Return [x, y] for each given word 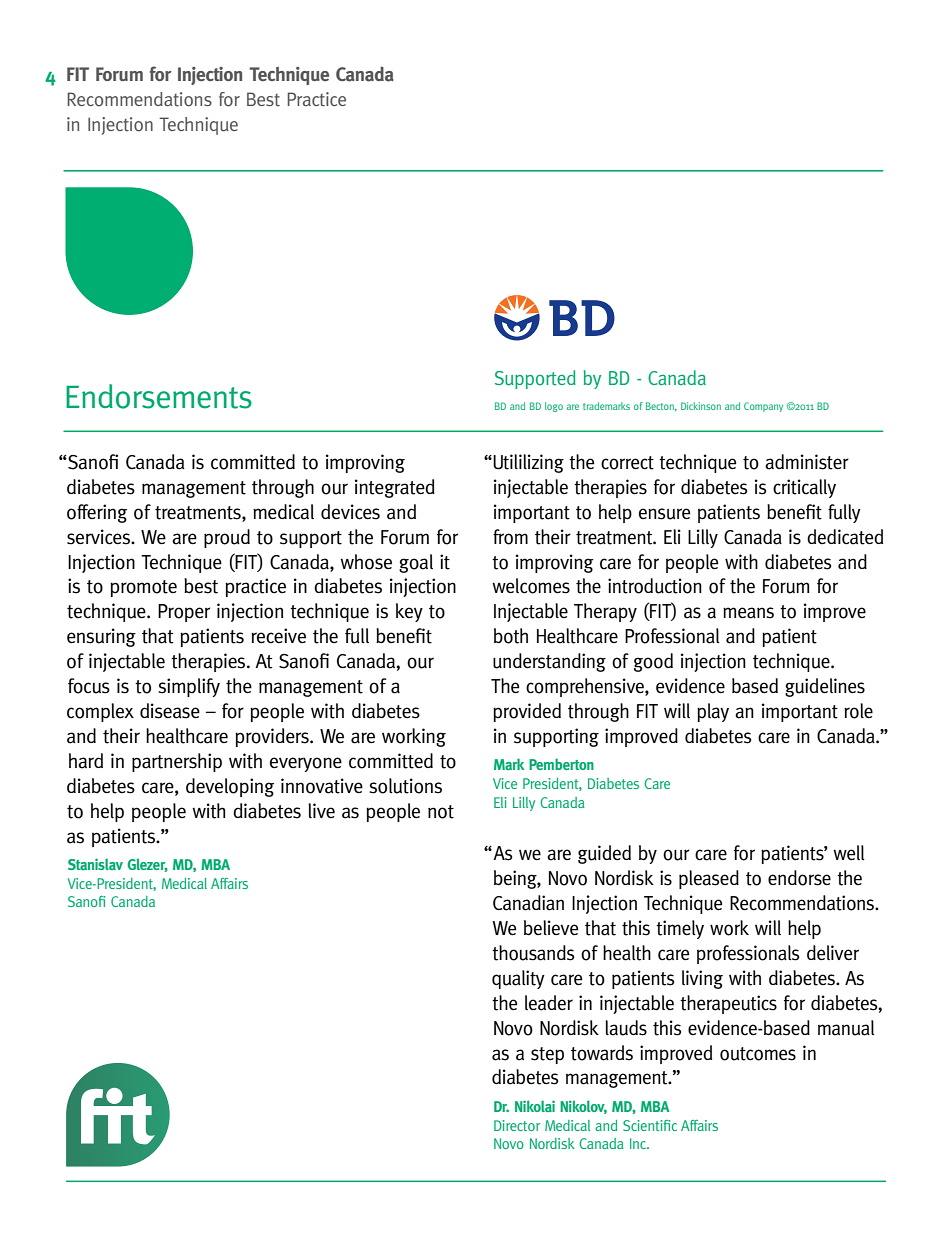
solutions [405, 786]
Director [517, 1125]
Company [763, 407]
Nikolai [535, 1106]
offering [97, 513]
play [713, 712]
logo [554, 407]
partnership [177, 762]
